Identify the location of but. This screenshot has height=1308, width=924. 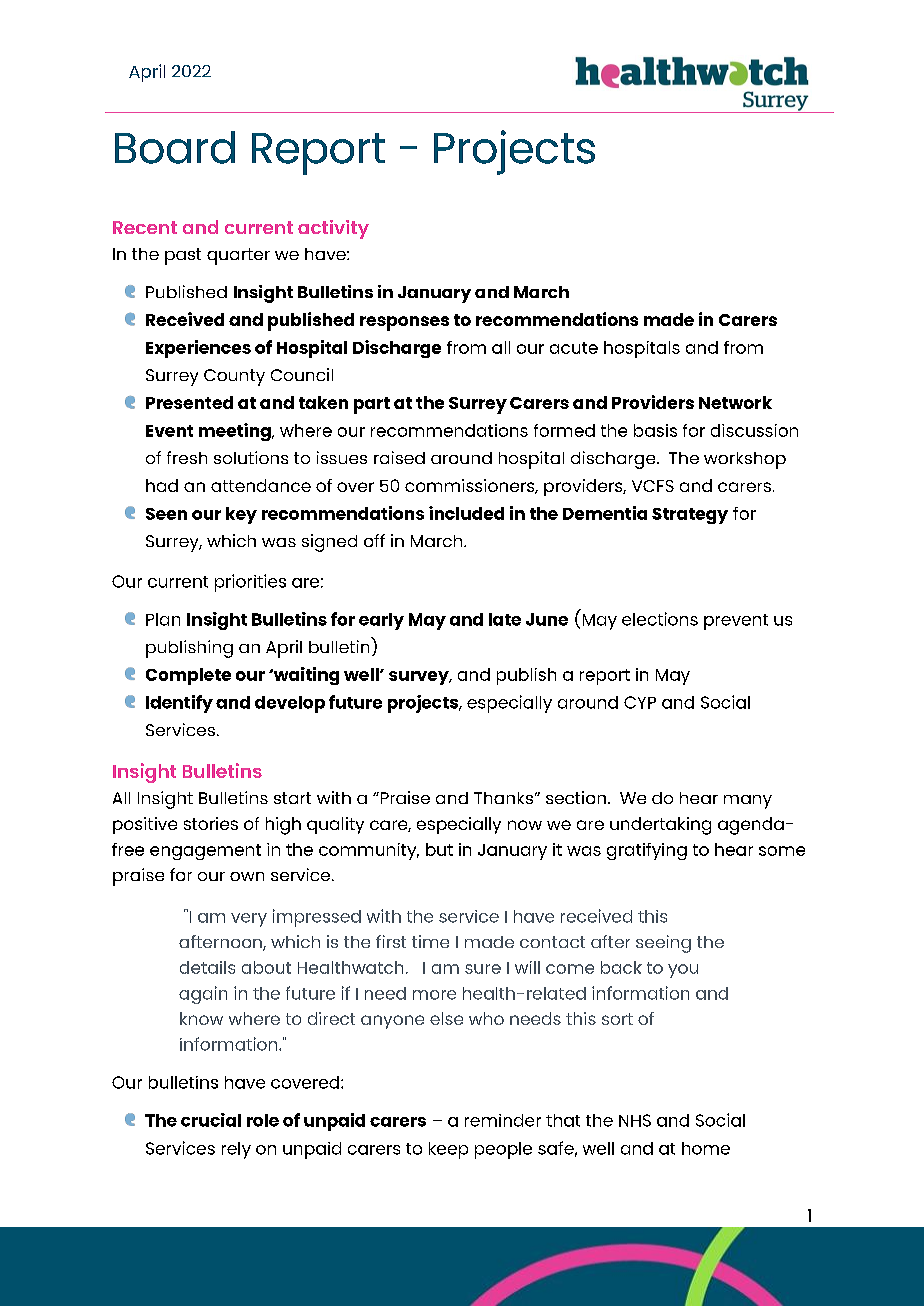
(439, 849).
